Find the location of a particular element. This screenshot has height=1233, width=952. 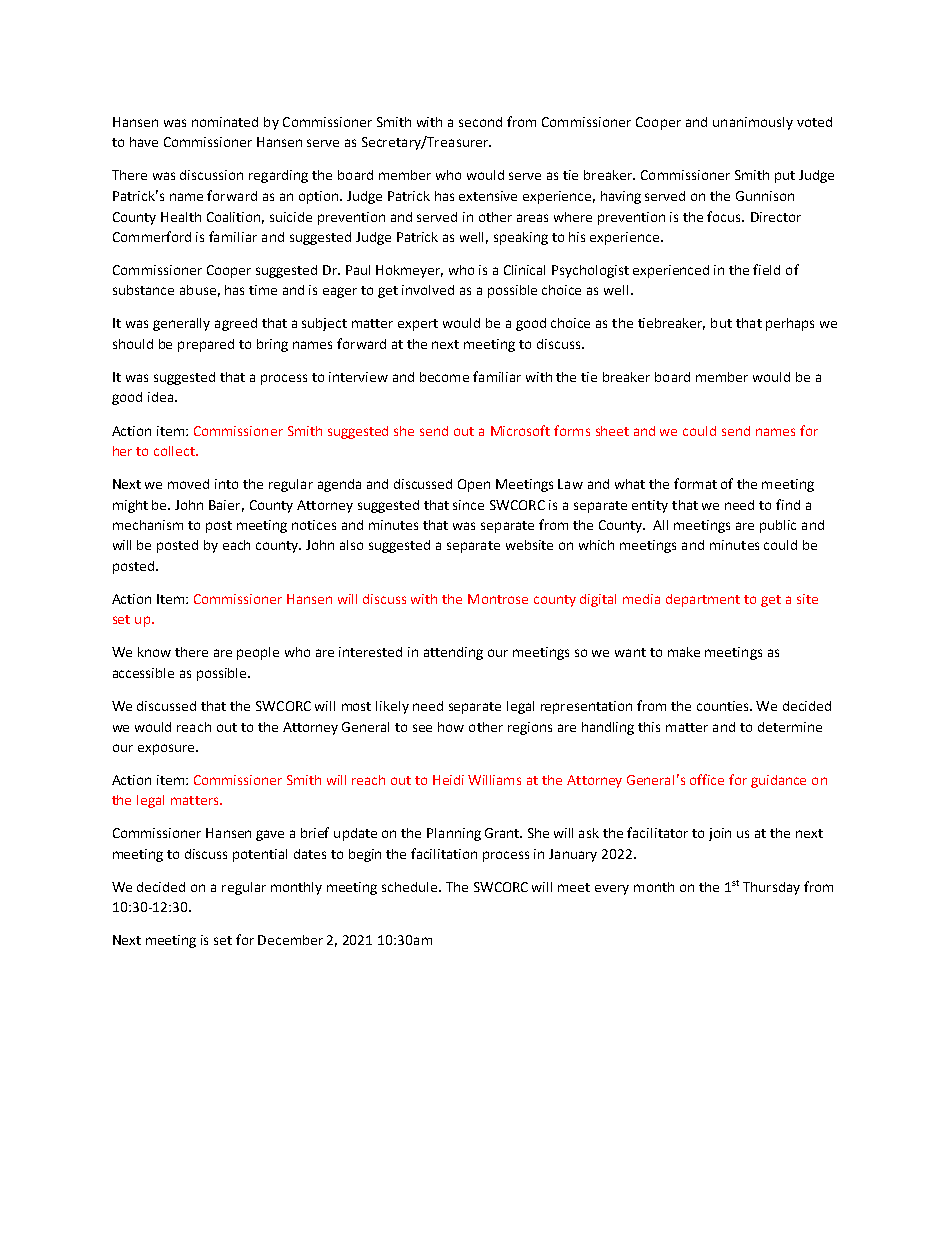

second is located at coordinates (480, 122).
